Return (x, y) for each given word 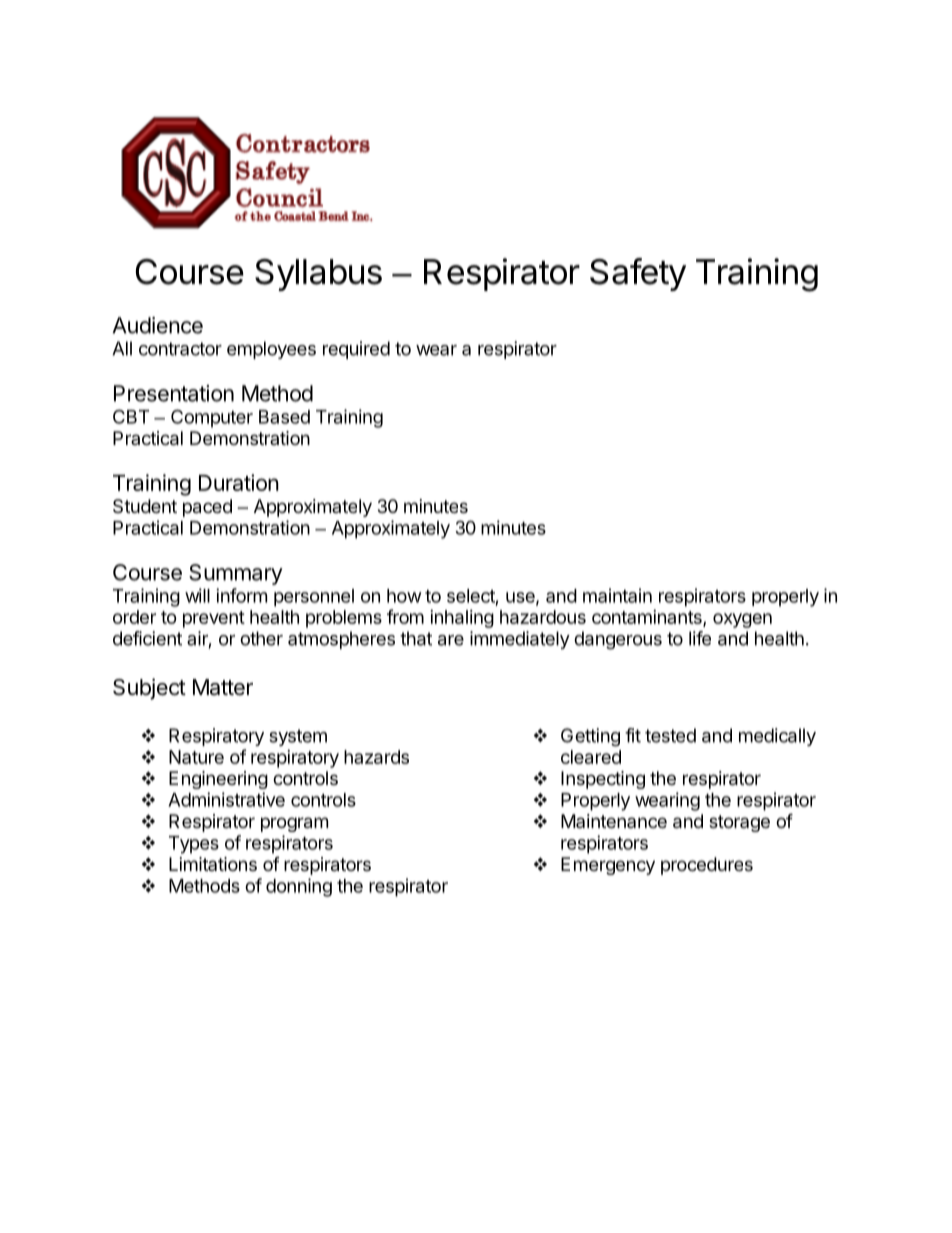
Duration (239, 482)
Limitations (213, 864)
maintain (617, 595)
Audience (158, 325)
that (416, 638)
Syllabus (318, 275)
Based (284, 417)
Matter (223, 687)
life (700, 638)
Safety (638, 274)
